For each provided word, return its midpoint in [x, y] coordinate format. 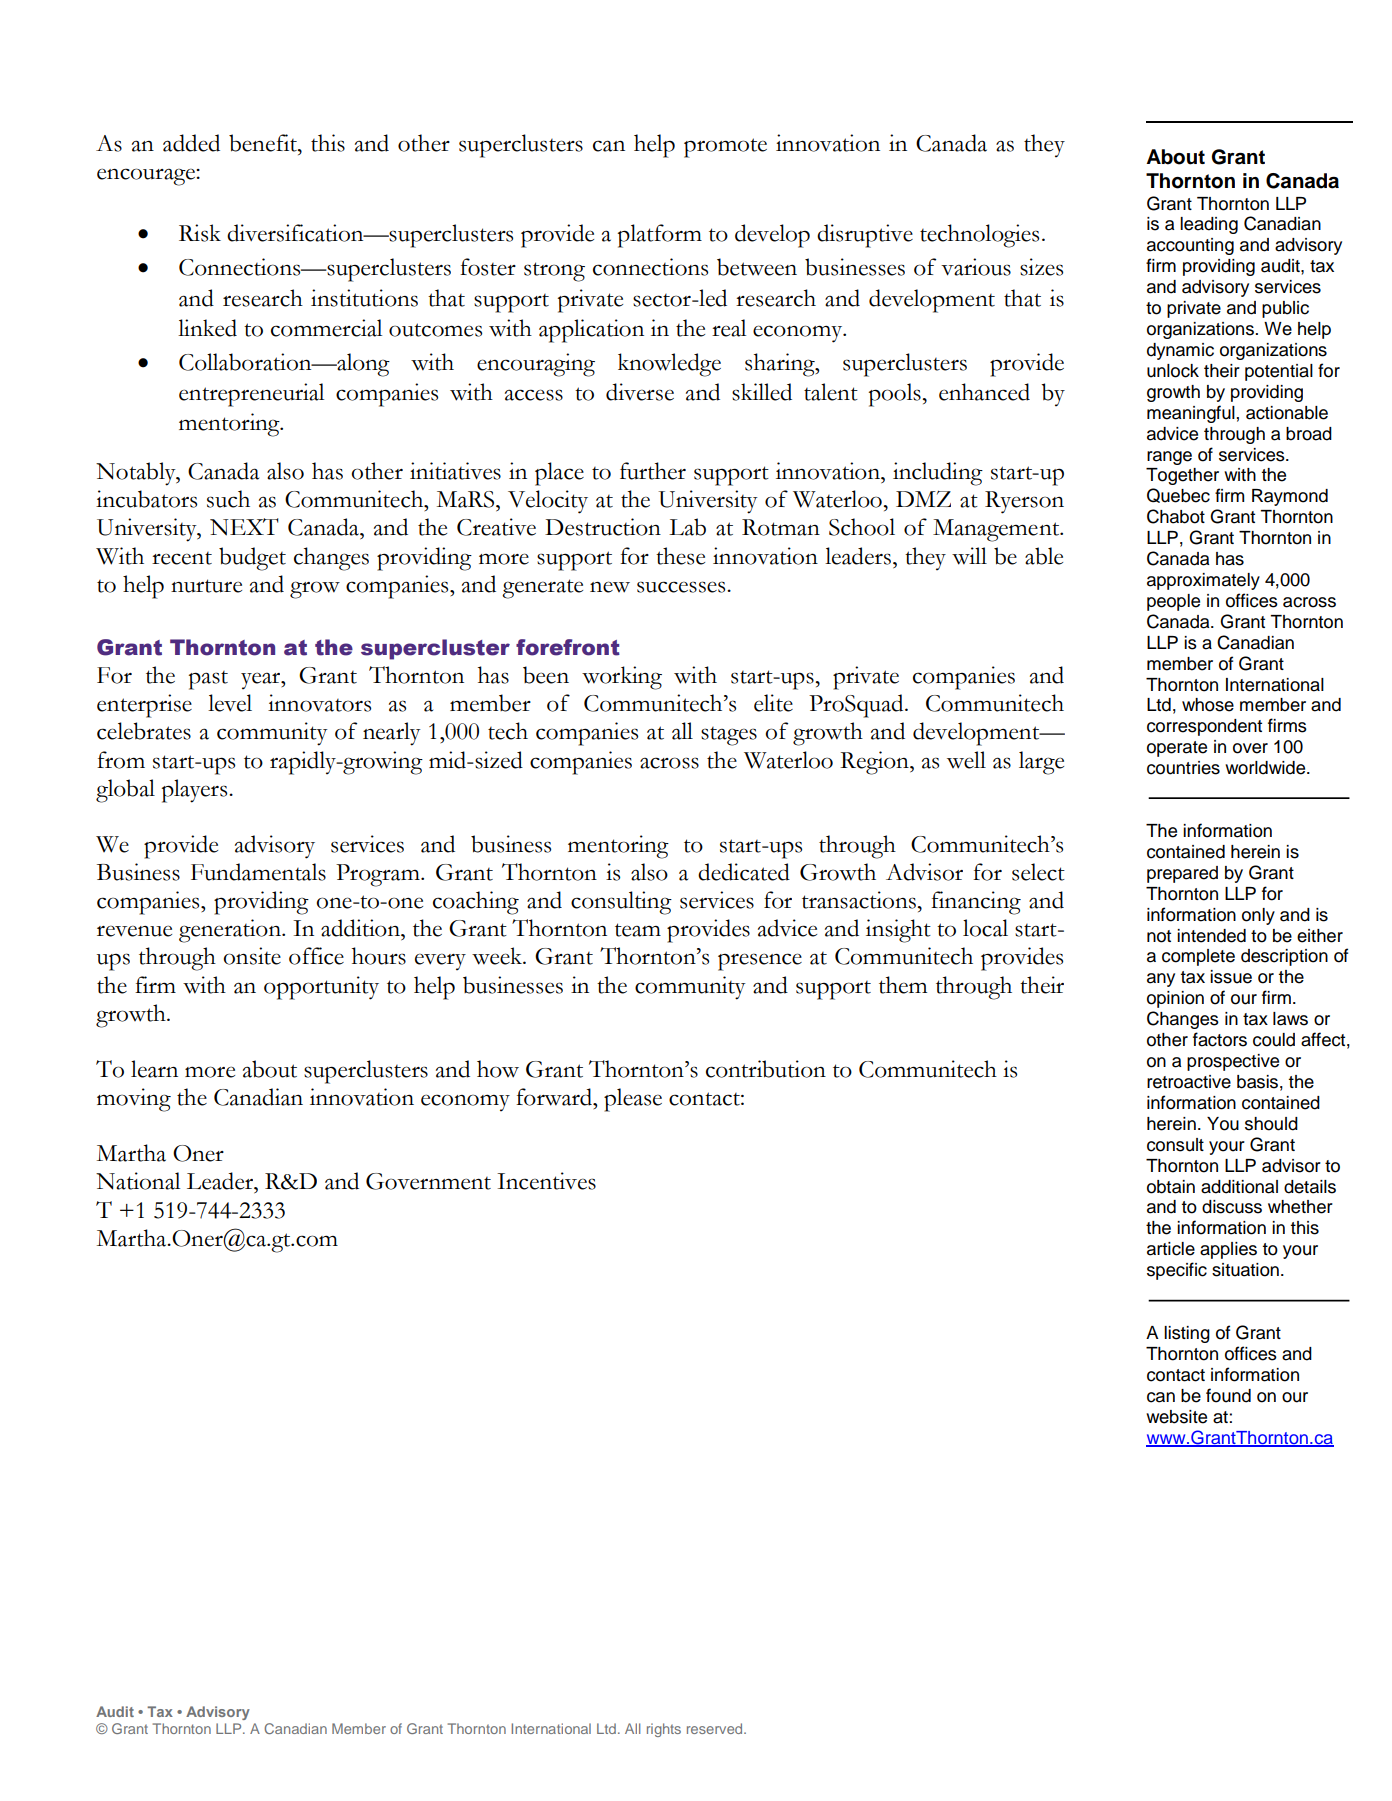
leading [1209, 225]
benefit [264, 143]
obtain [1171, 1187]
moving [134, 1100]
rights [664, 1730]
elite [773, 703]
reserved [716, 1728]
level [230, 703]
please [633, 1100]
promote [725, 148]
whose [1208, 705]
